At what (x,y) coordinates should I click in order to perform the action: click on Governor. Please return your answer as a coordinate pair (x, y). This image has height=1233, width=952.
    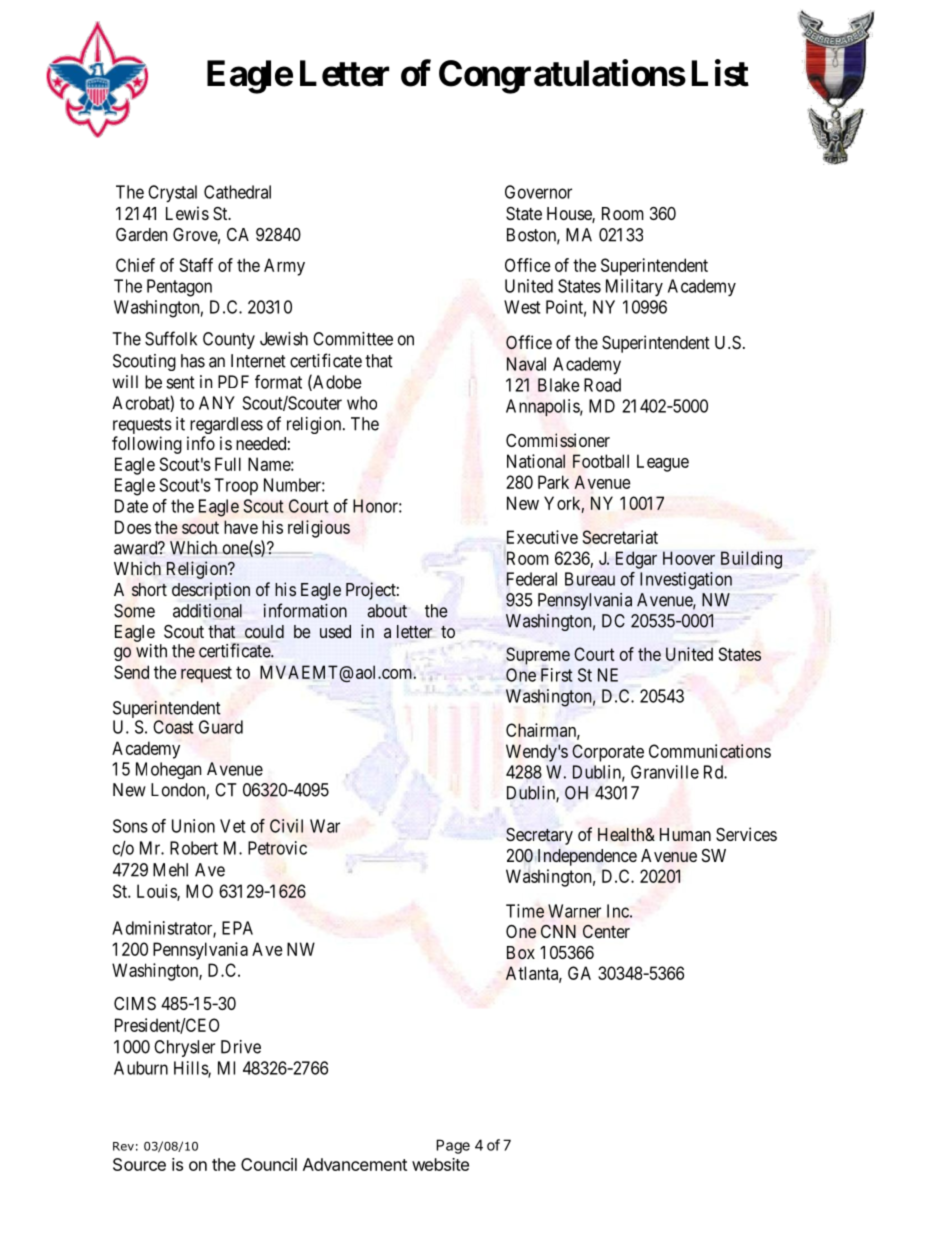
    Looking at the image, I should click on (538, 192).
